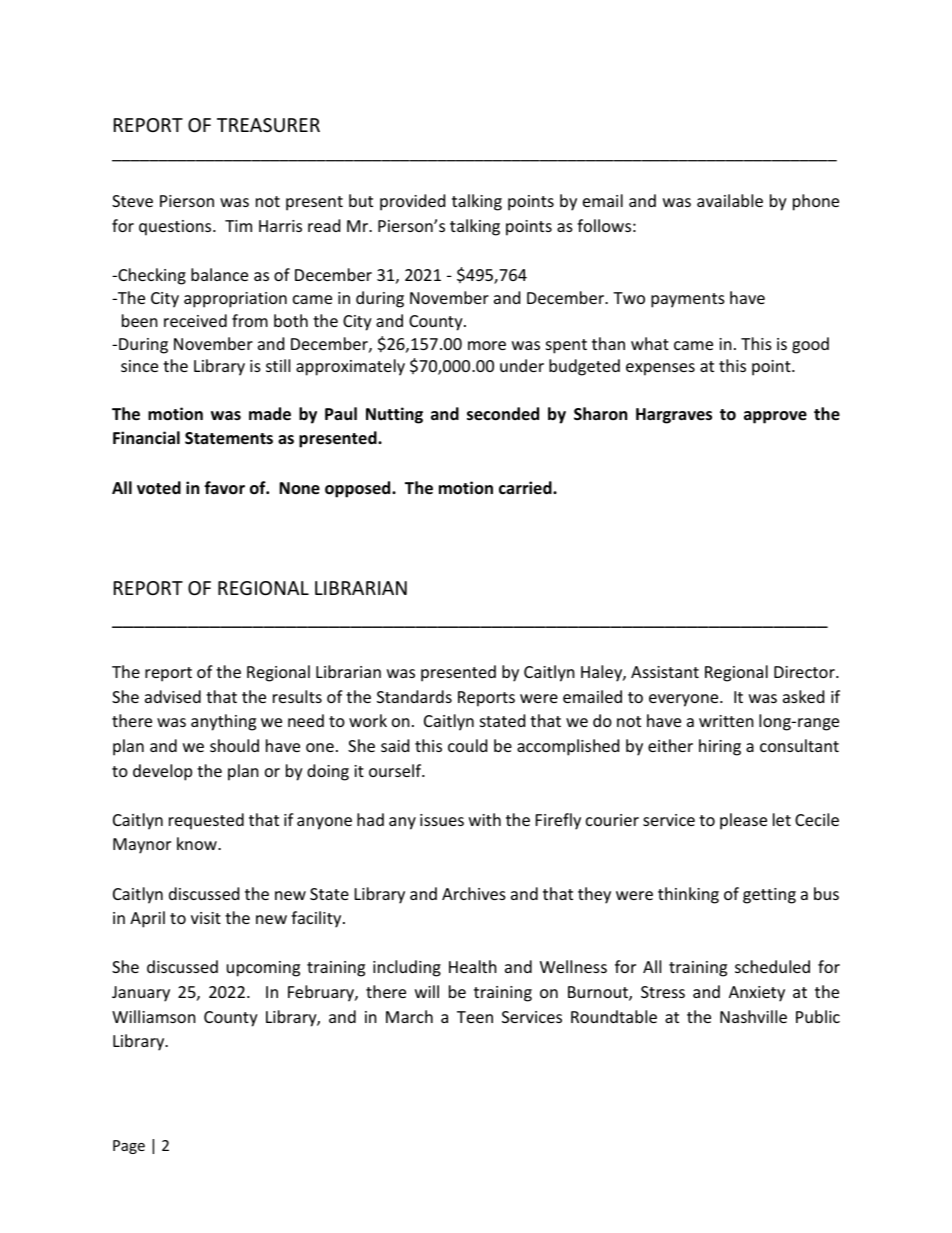 The width and height of the screenshot is (952, 1233). Describe the element at coordinates (730, 200) in the screenshot. I see `available` at that location.
